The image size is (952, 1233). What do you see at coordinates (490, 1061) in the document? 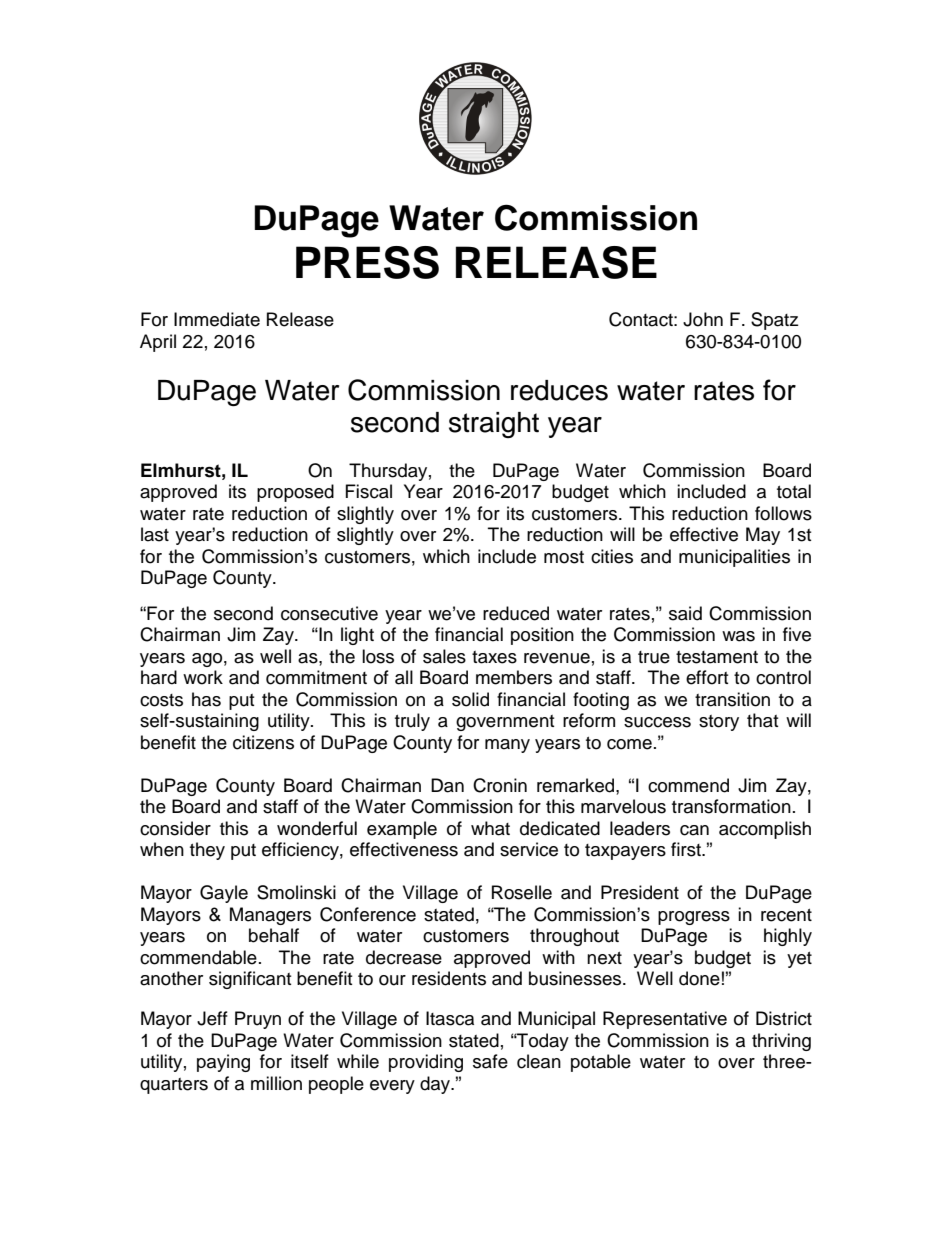
I see `safe` at bounding box center [490, 1061].
